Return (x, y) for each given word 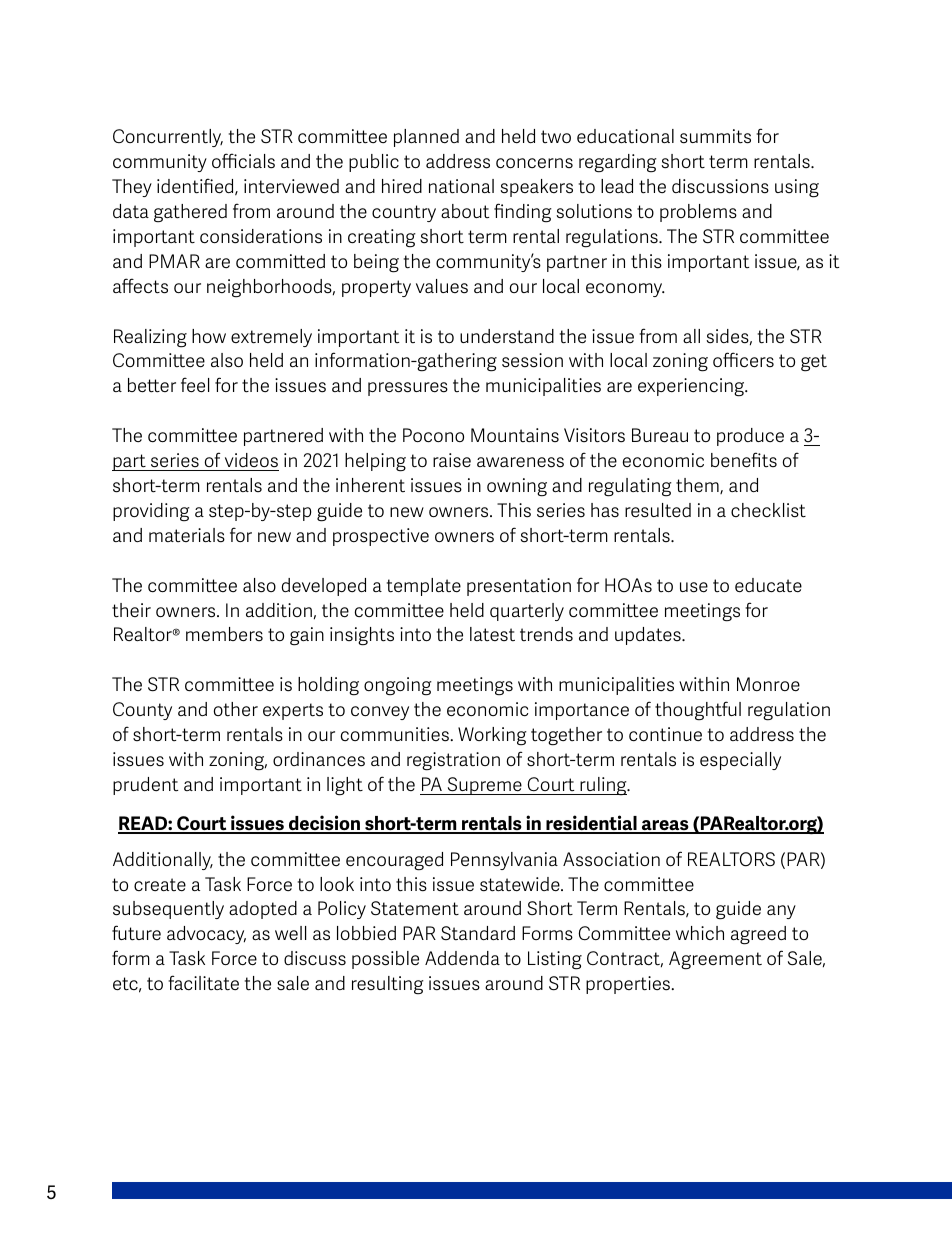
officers (743, 360)
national (461, 186)
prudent (145, 786)
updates (649, 636)
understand (507, 336)
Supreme (484, 786)
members (224, 634)
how (209, 336)
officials (243, 161)
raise (452, 460)
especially (740, 761)
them (698, 486)
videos (251, 460)
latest (492, 634)
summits (715, 136)
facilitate (203, 983)
